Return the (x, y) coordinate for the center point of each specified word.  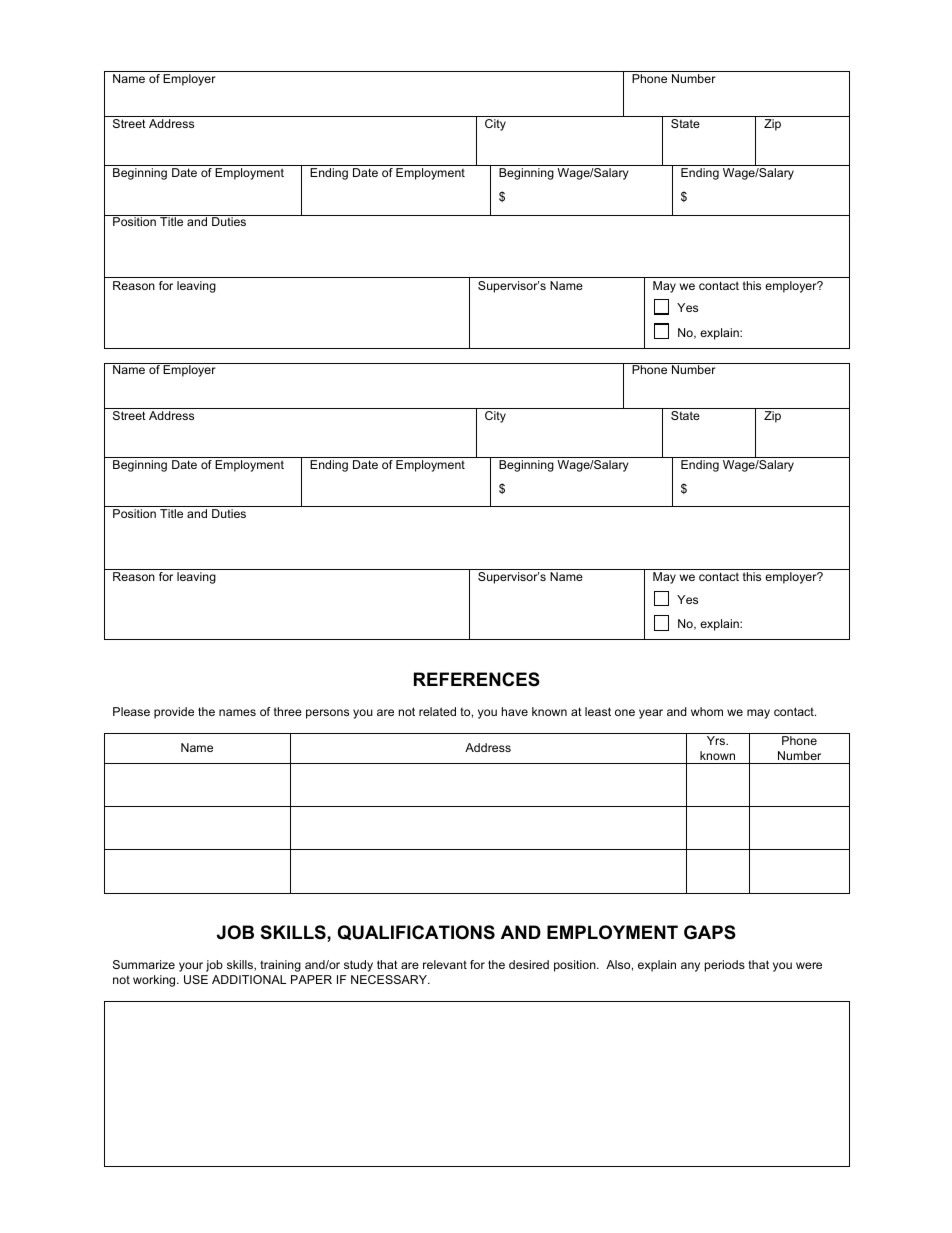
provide (174, 713)
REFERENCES (477, 679)
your (191, 967)
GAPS (710, 932)
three (288, 711)
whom (707, 711)
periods (725, 966)
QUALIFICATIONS (416, 932)
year (651, 714)
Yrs (717, 740)
